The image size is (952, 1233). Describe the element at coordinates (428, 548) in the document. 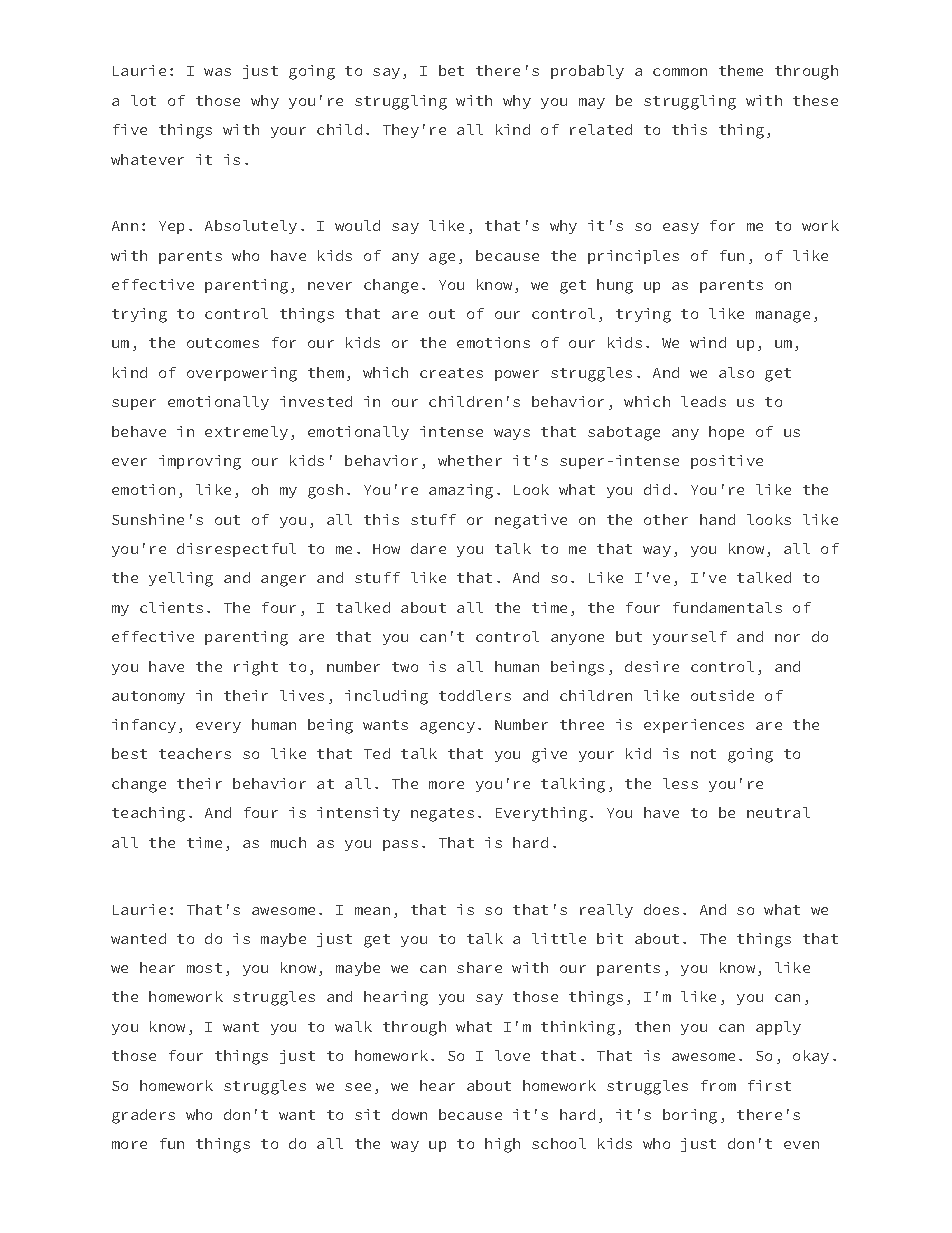

I see `dare` at that location.
